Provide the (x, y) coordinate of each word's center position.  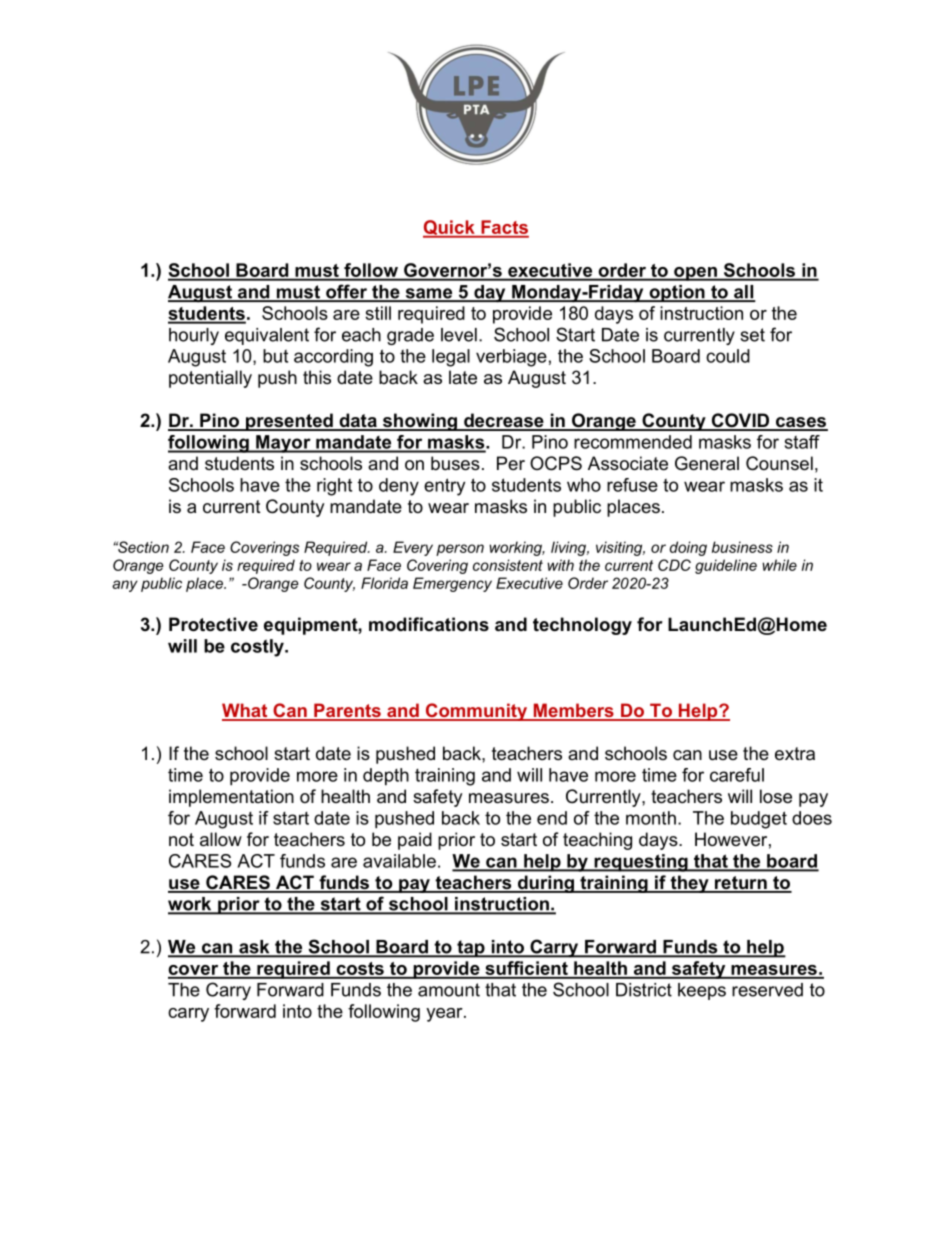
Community (476, 712)
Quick (450, 229)
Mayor (283, 444)
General (707, 463)
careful (737, 775)
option (677, 293)
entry (444, 487)
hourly (194, 336)
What (246, 711)
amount (449, 990)
